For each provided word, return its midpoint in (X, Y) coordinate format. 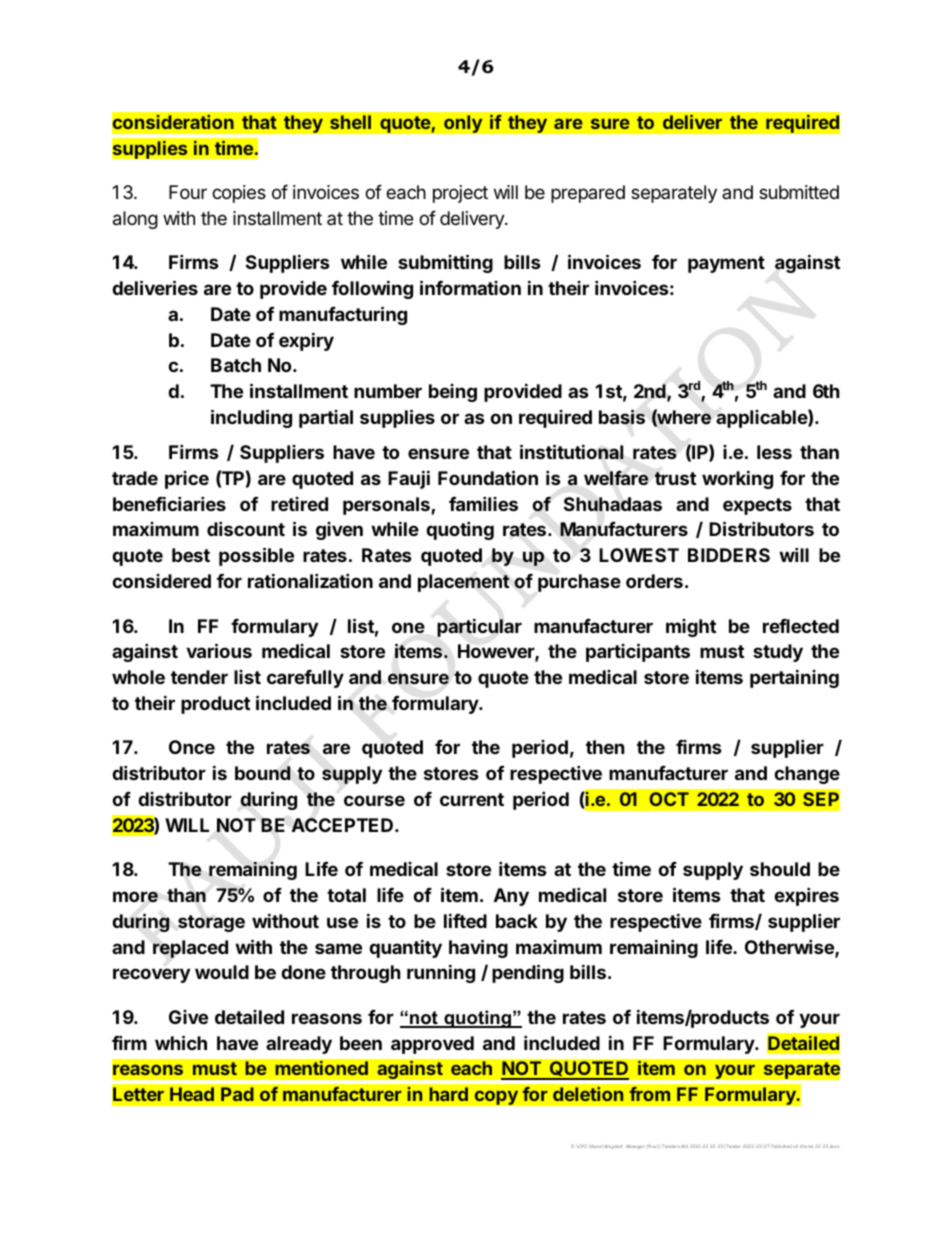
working (737, 479)
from (649, 1094)
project (460, 194)
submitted (799, 192)
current (472, 799)
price (187, 480)
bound (263, 773)
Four (188, 192)
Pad (237, 1094)
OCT (669, 799)
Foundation (488, 477)
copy (496, 1097)
